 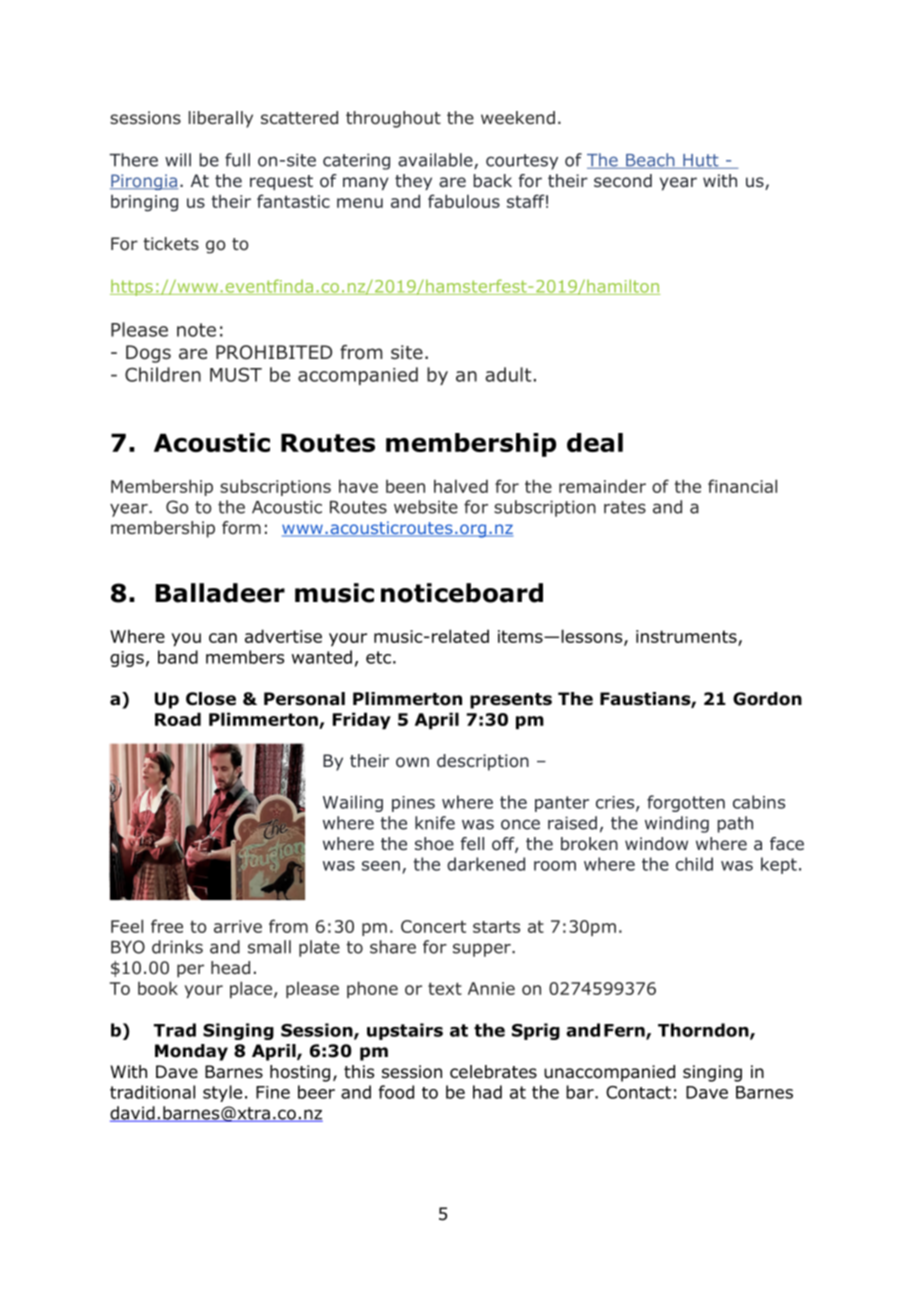 I want to click on Contact, so click(x=638, y=1092).
